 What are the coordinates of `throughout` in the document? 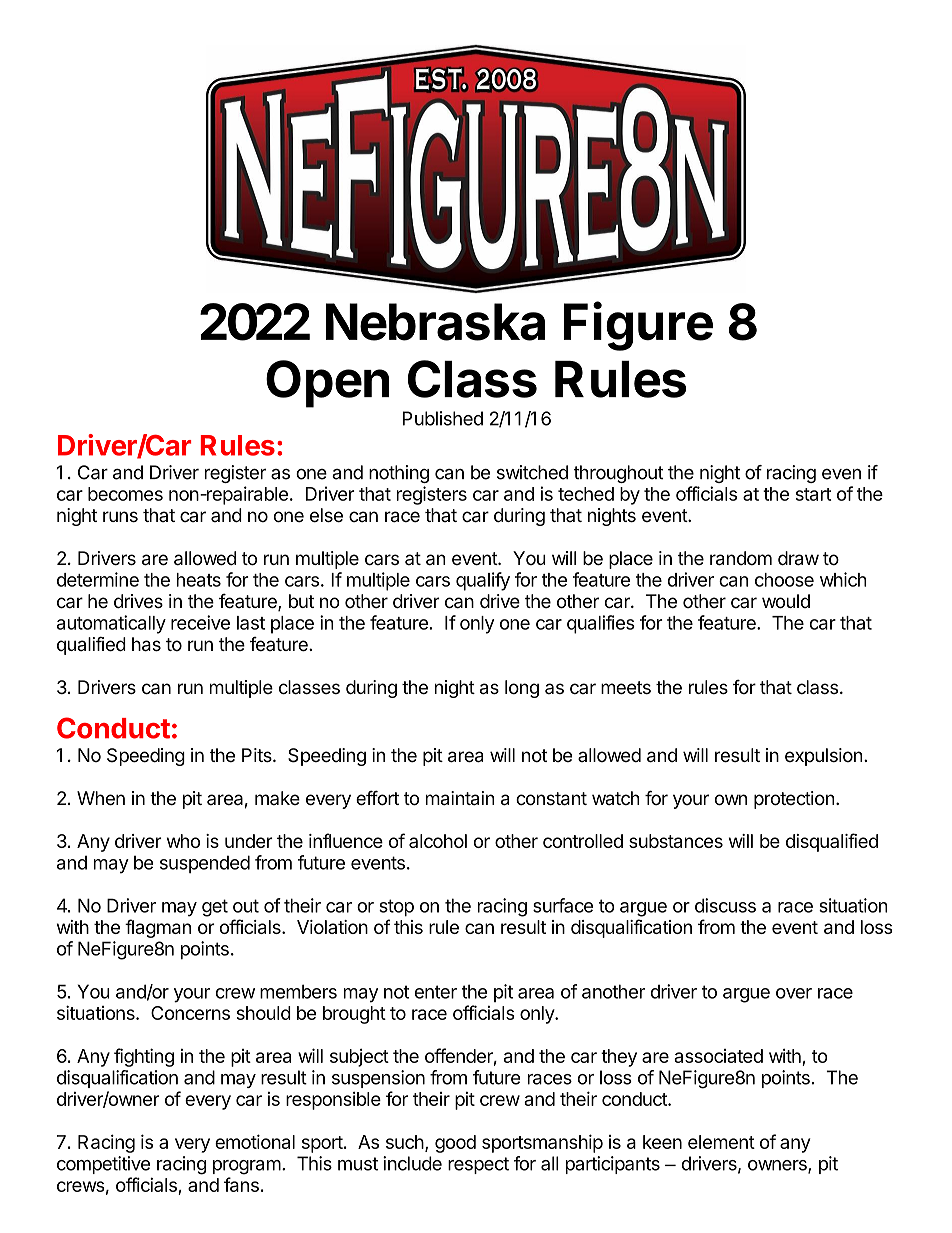 It's located at (618, 474).
